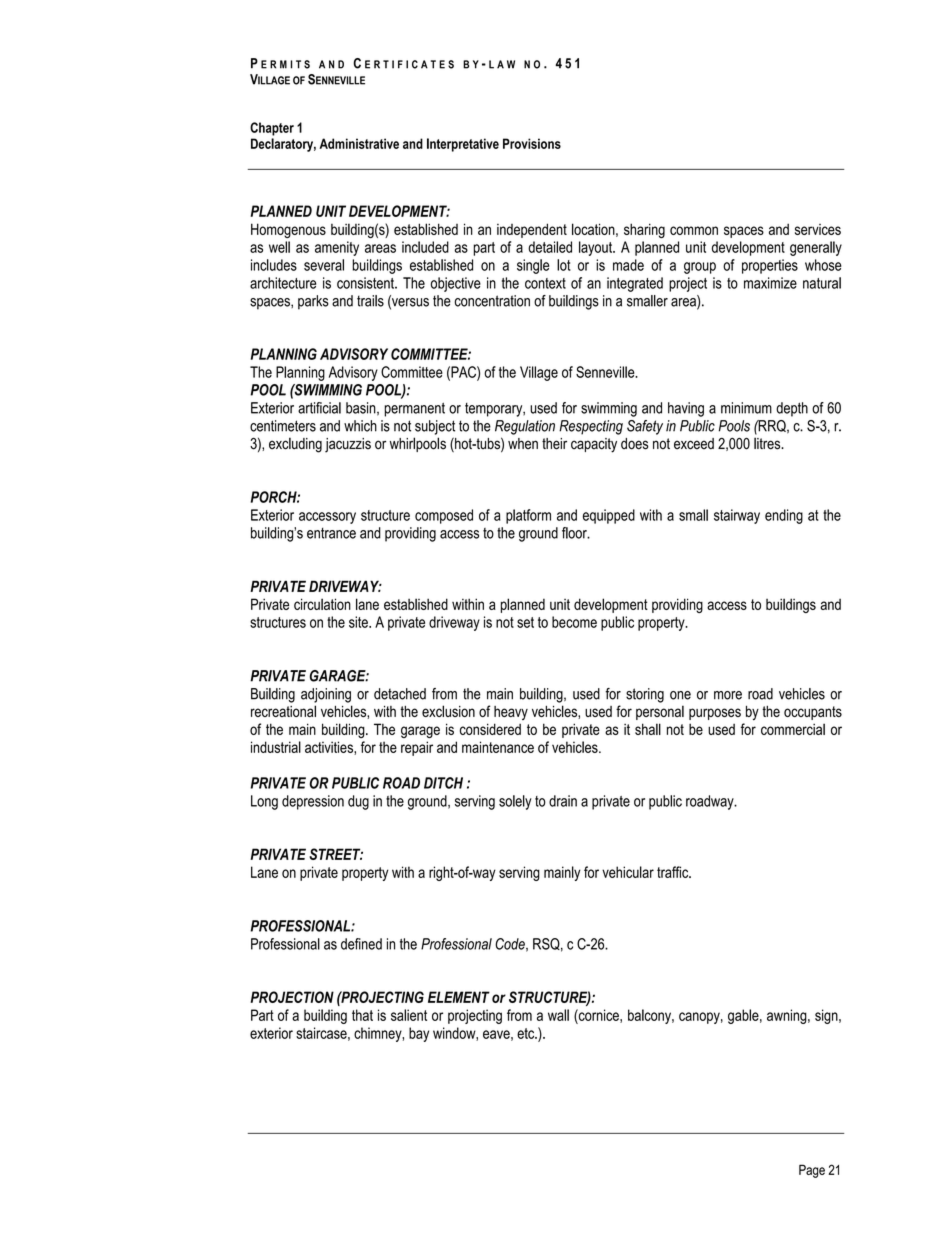 This page has width=952, height=1233. I want to click on defined, so click(361, 944).
